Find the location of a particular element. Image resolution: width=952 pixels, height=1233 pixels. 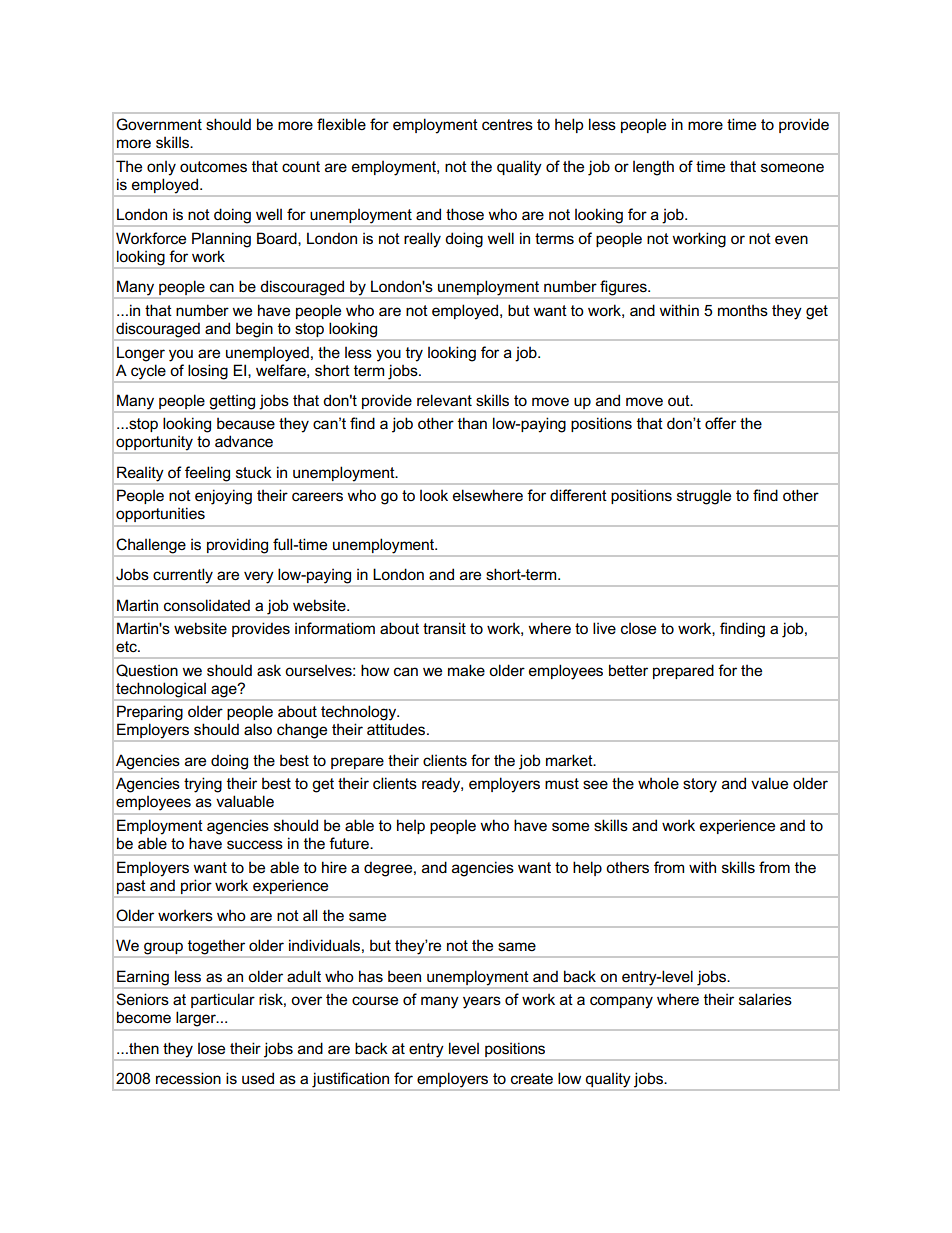

future is located at coordinates (350, 843).
